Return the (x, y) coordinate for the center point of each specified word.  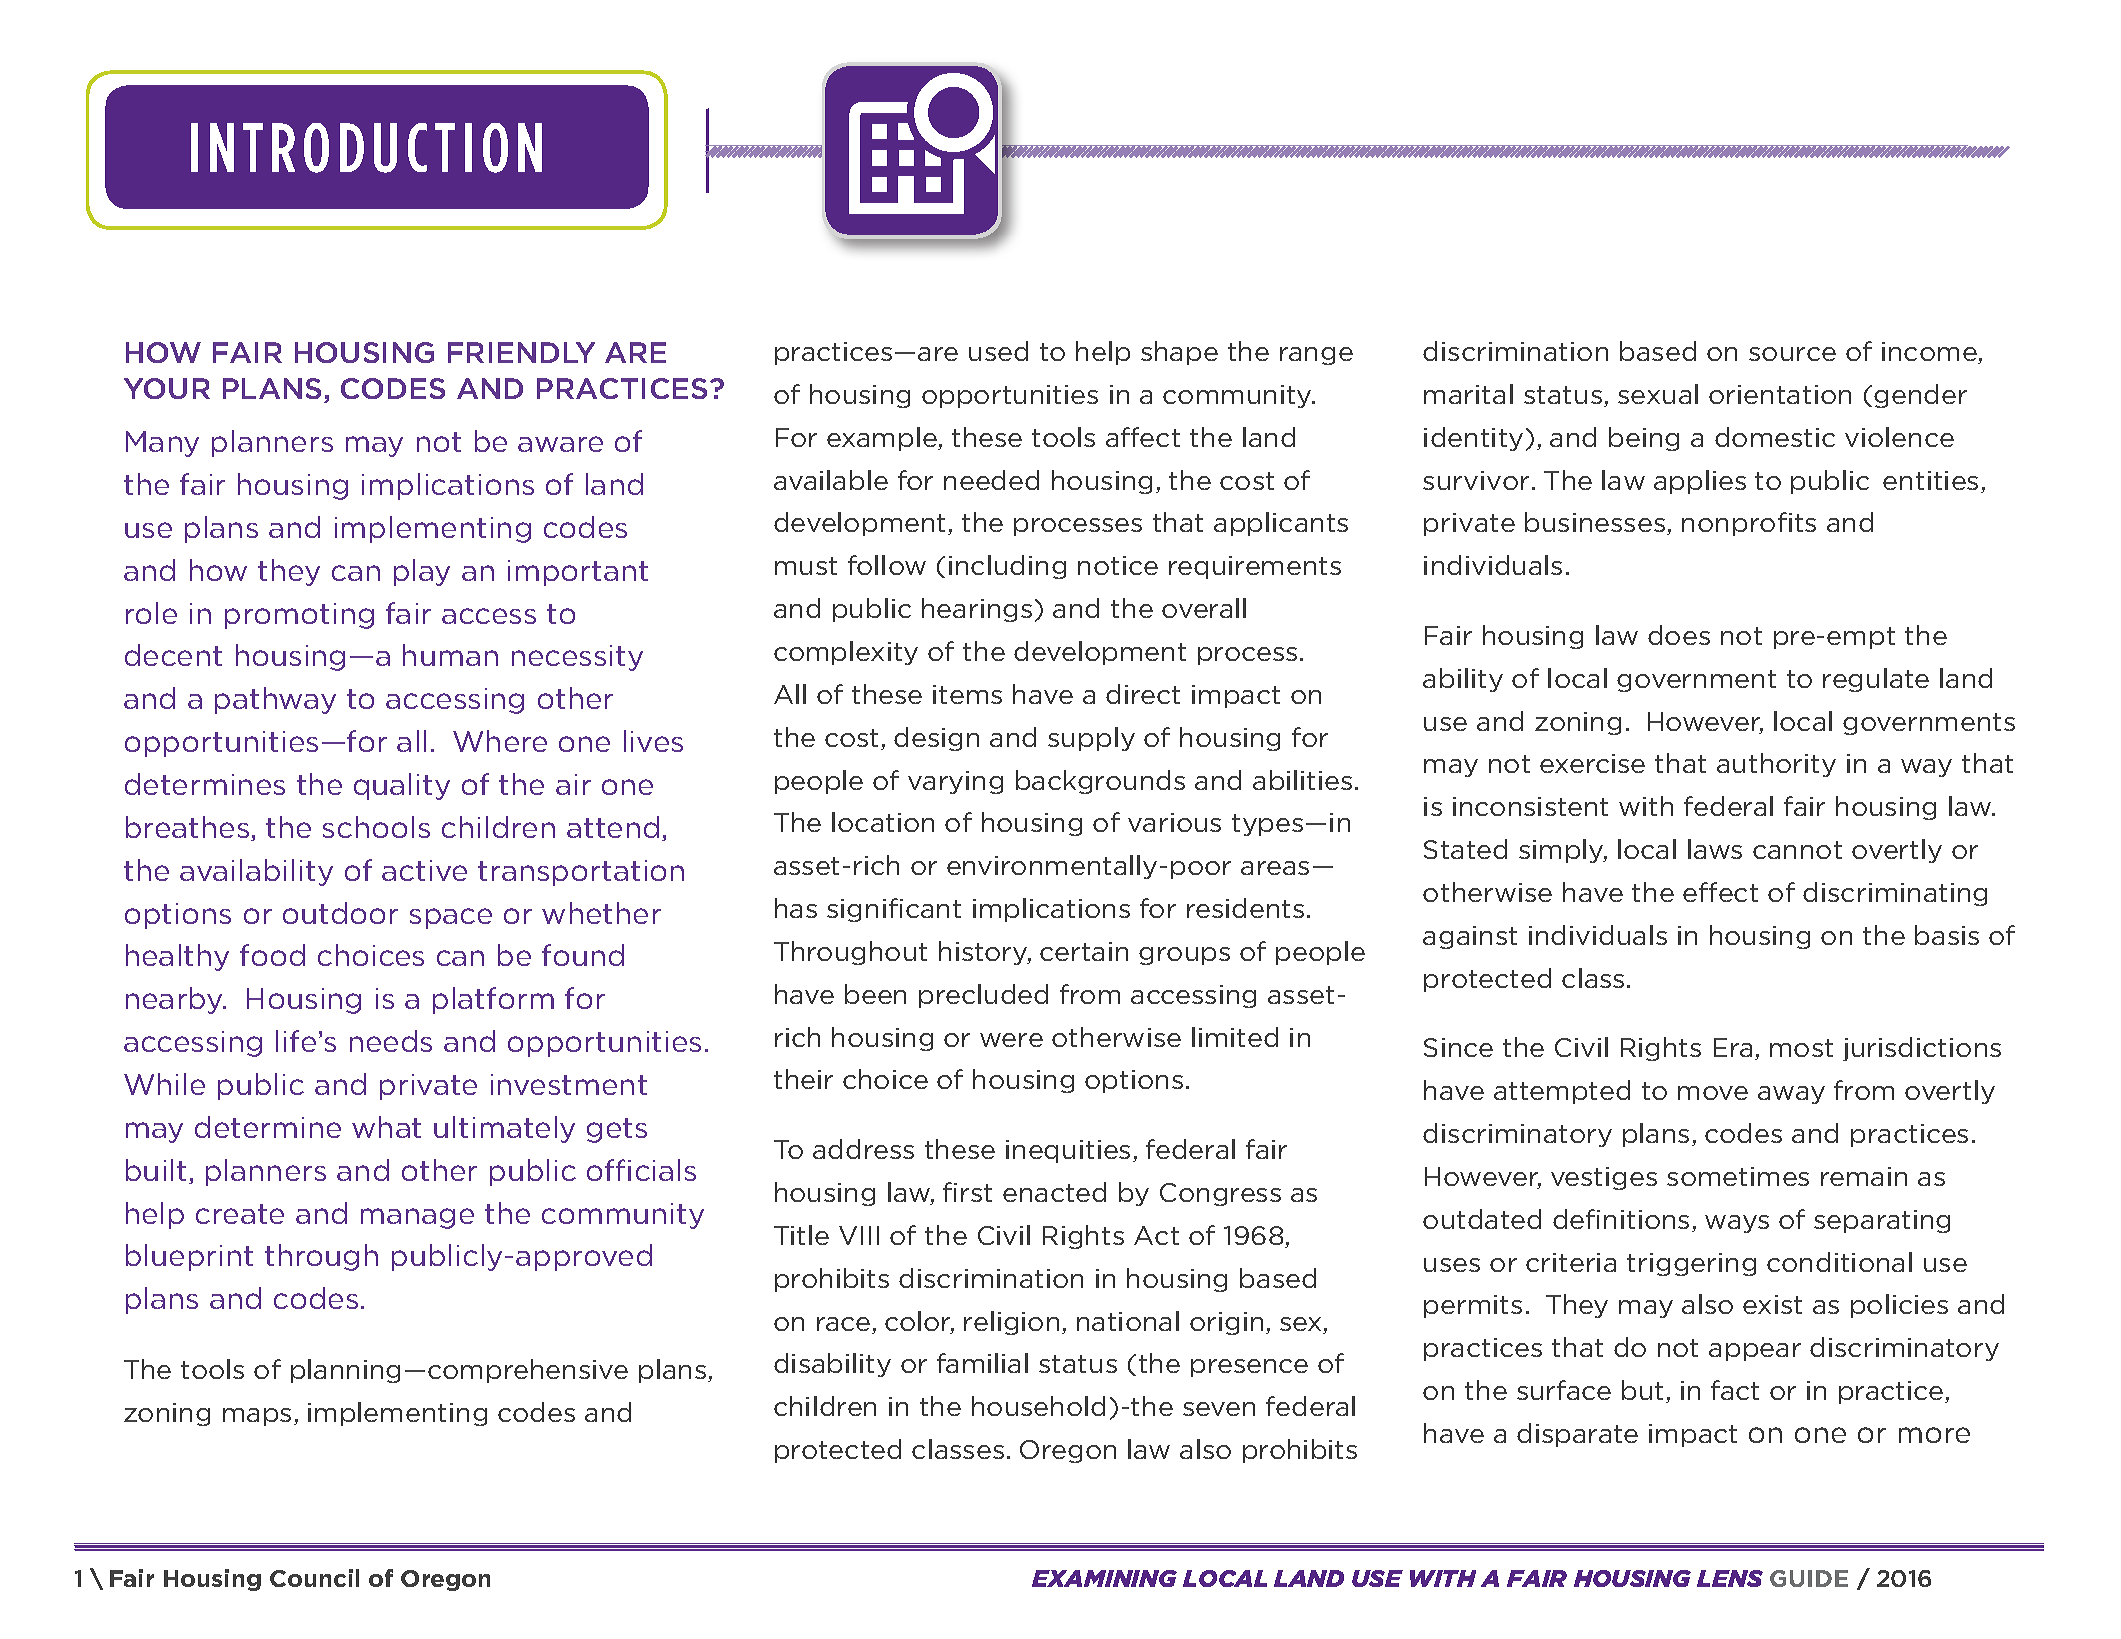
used (998, 351)
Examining (1104, 1578)
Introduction (366, 148)
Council (314, 1578)
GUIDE (1809, 1578)
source (1792, 354)
